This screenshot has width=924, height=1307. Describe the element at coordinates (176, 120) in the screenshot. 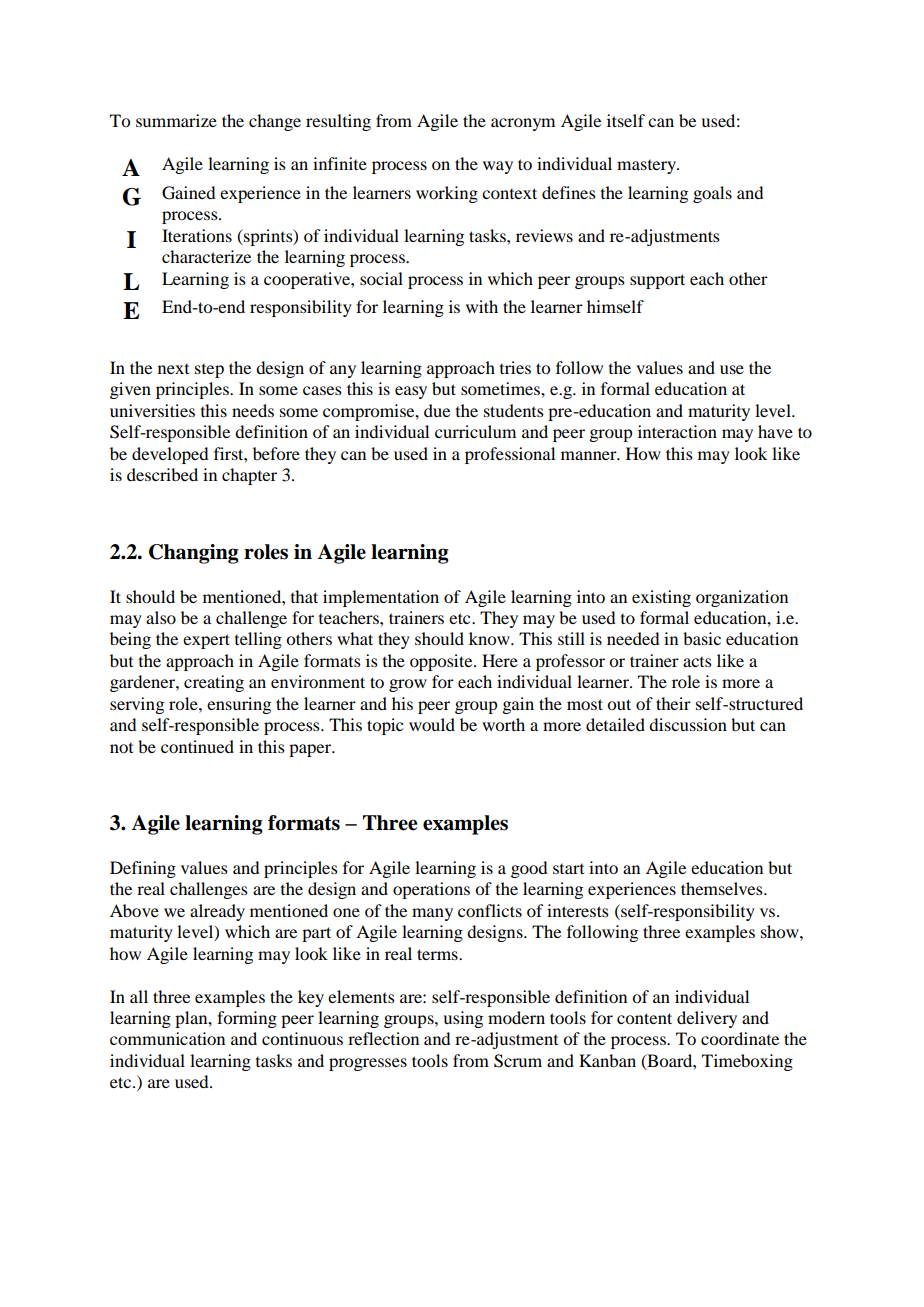

I see `summarize` at that location.
